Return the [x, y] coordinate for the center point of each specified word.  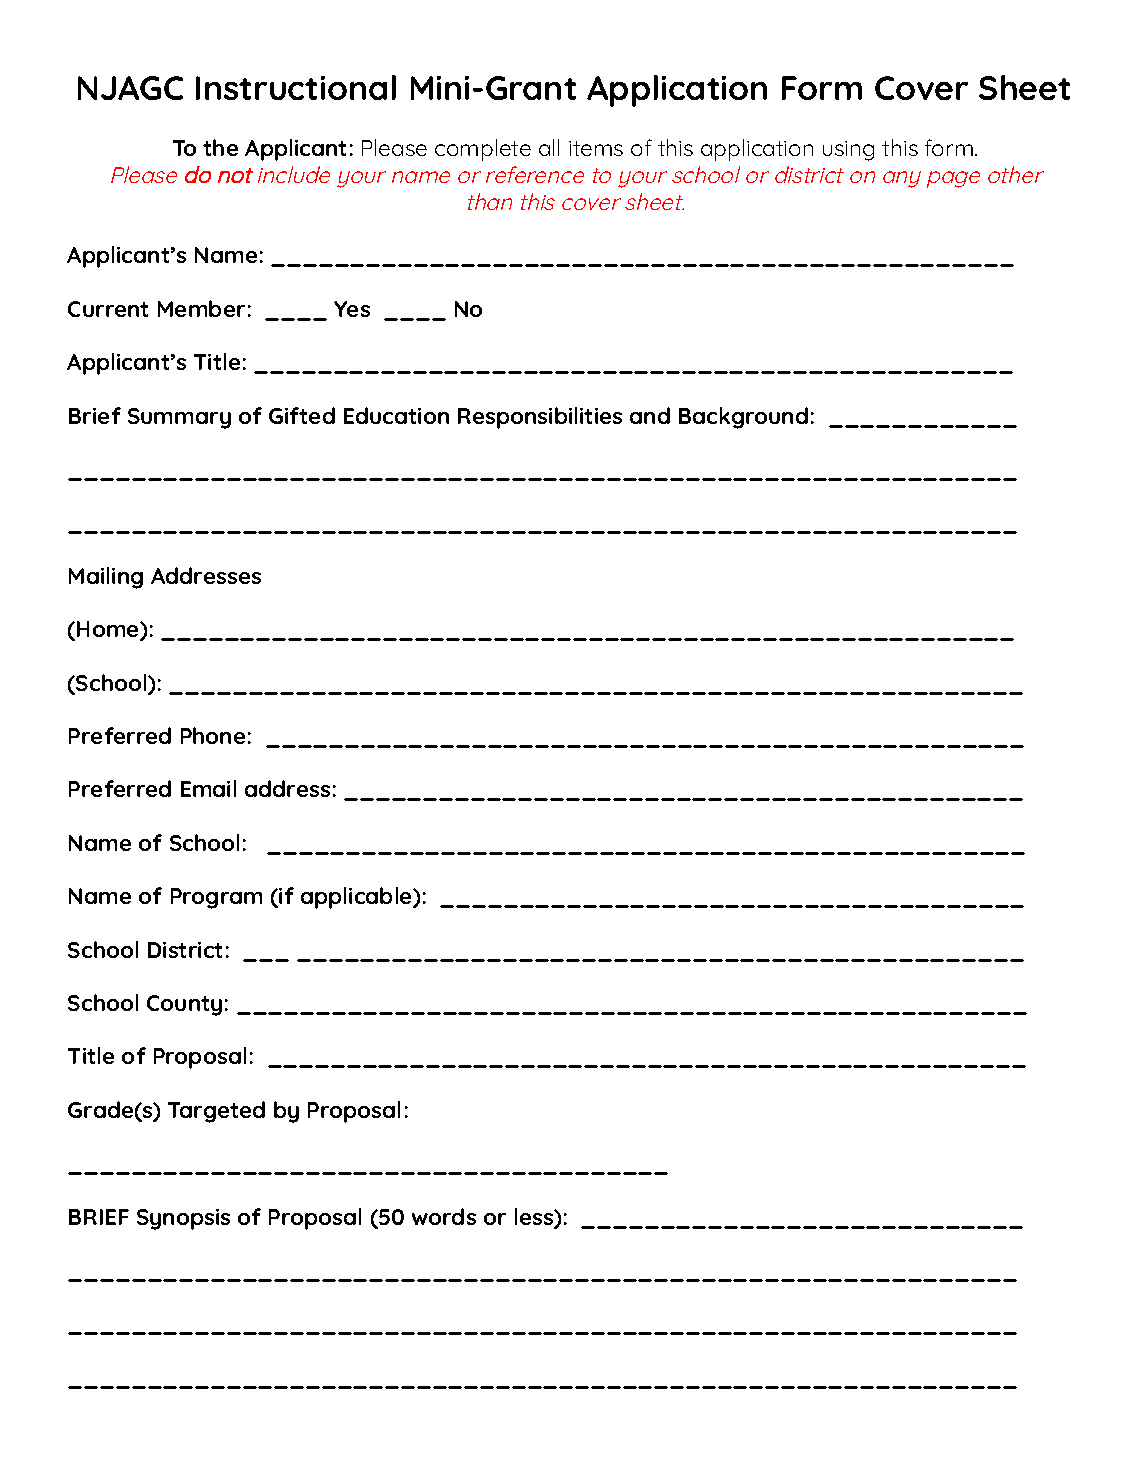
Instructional [296, 87]
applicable [357, 898]
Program [216, 898]
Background [743, 418]
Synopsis [183, 1219]
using [848, 151]
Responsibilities [540, 418]
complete [483, 150]
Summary [179, 418]
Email [208, 788]
